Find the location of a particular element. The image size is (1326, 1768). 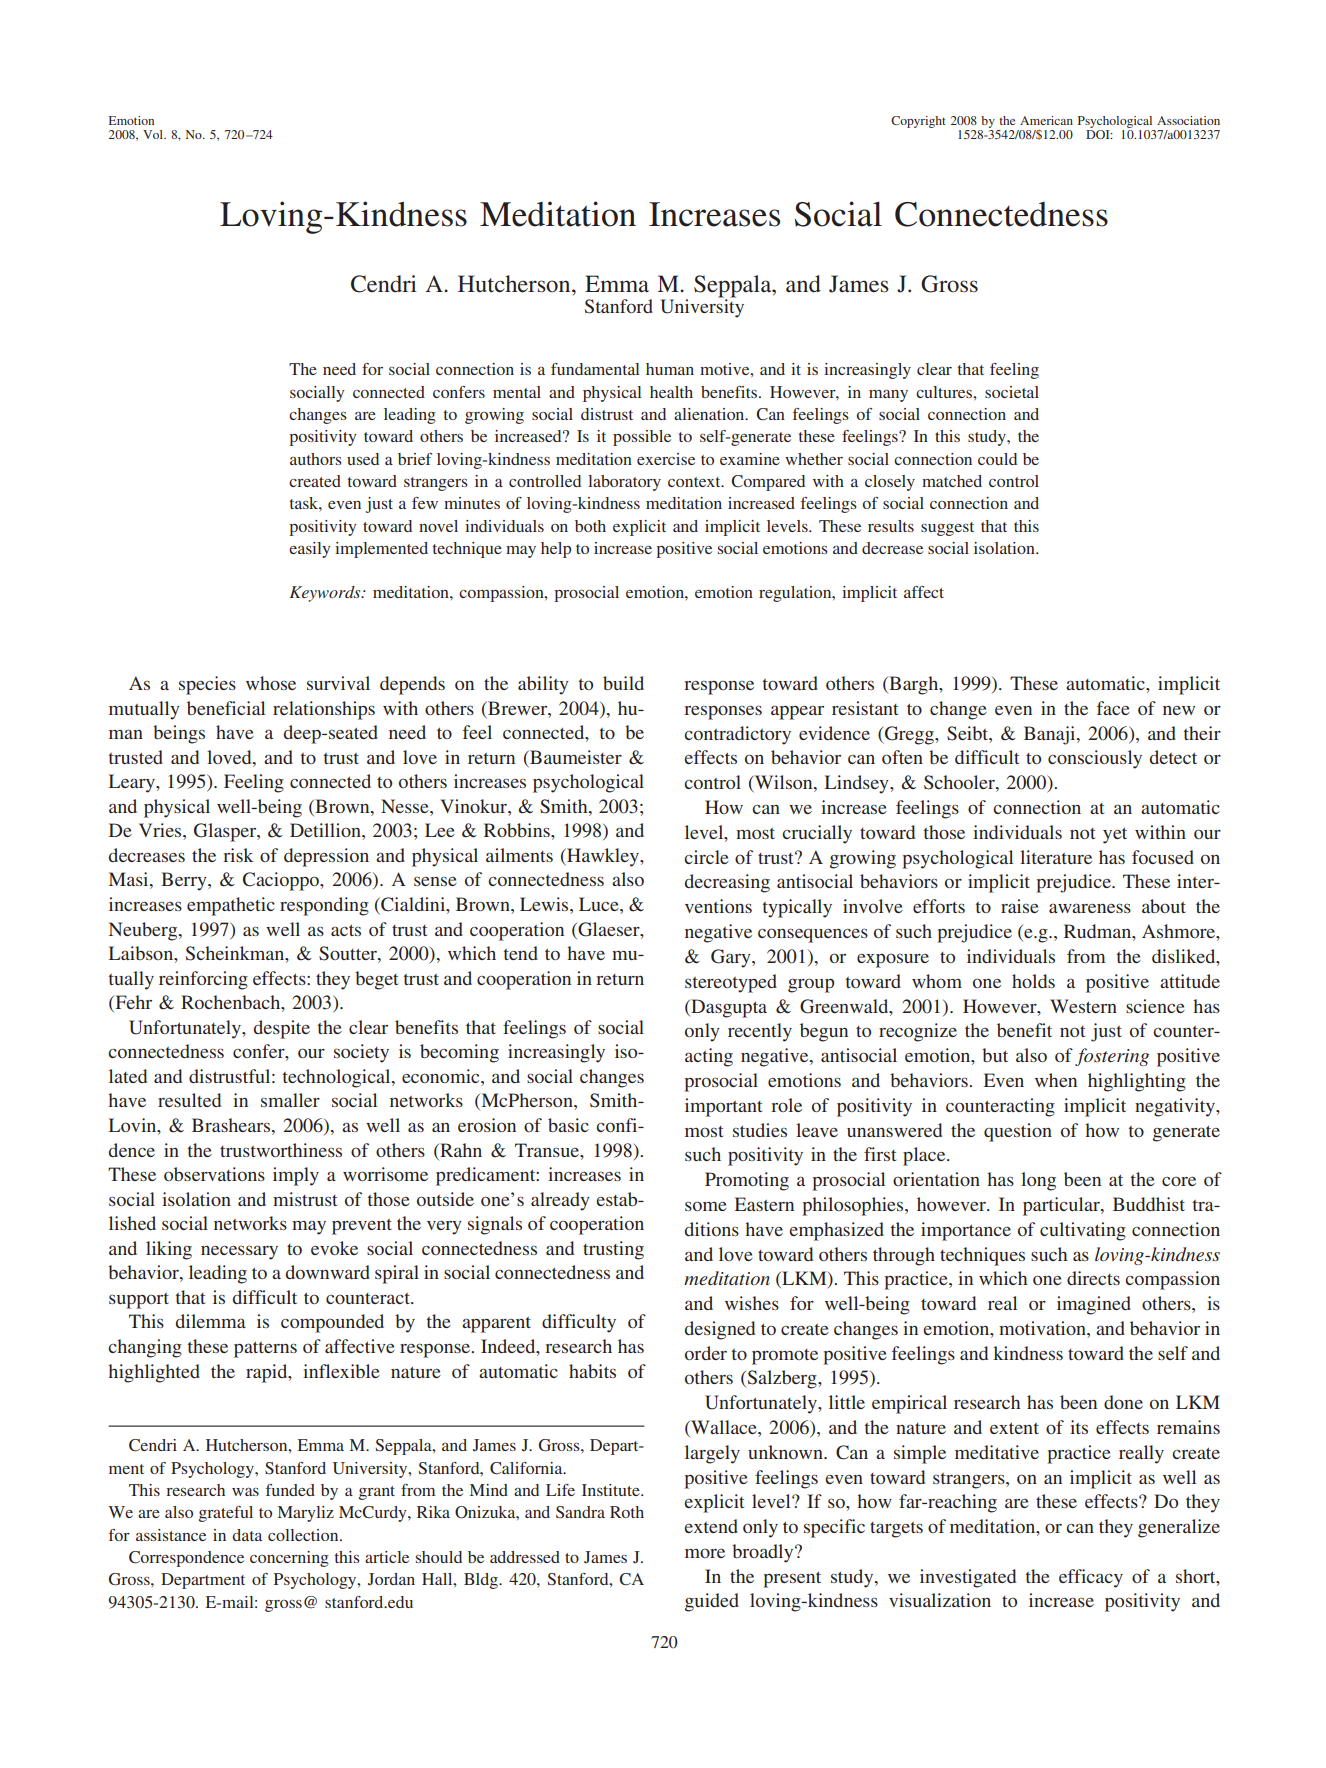

build is located at coordinates (623, 683).
